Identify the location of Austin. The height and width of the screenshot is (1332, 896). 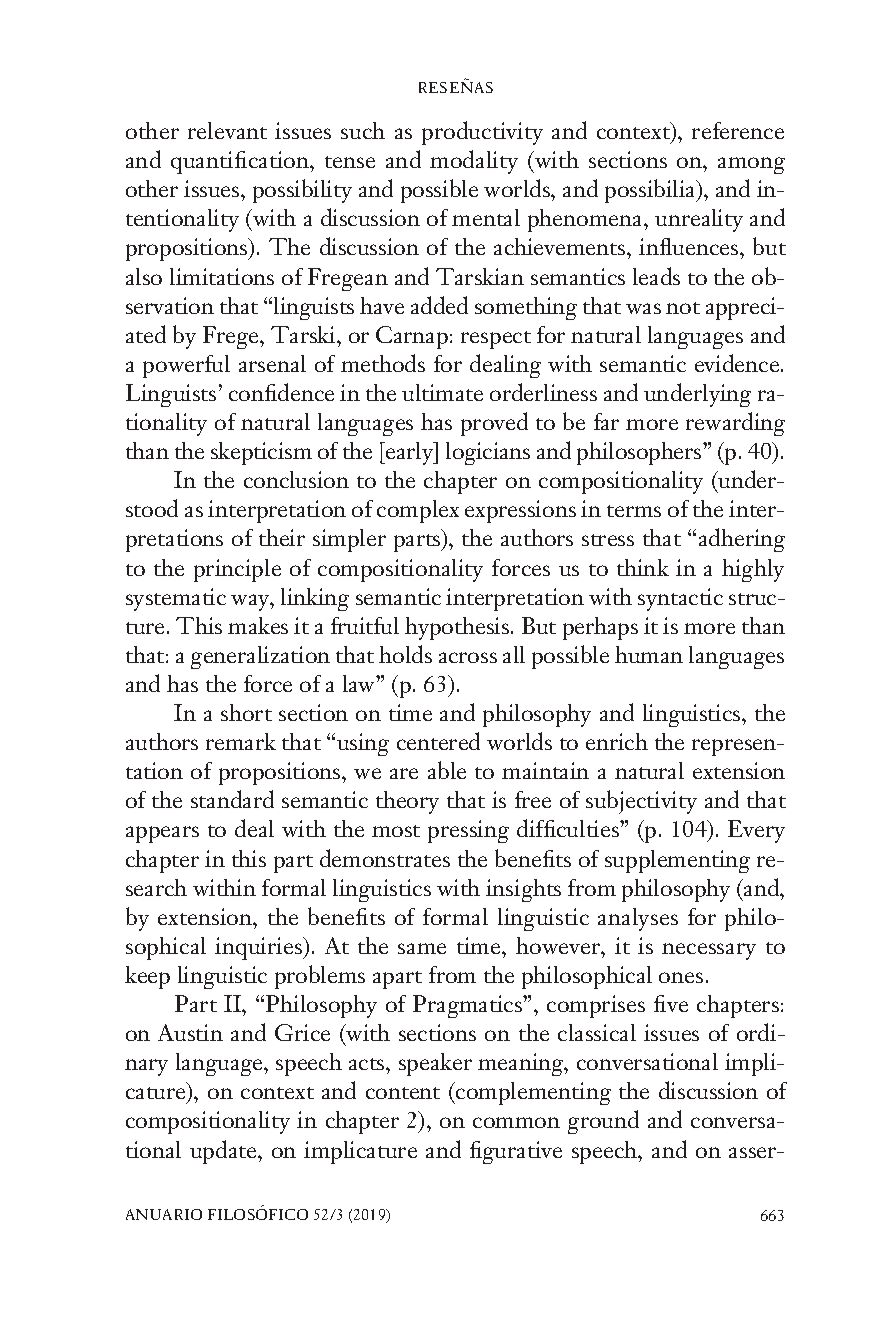
(190, 1032).
